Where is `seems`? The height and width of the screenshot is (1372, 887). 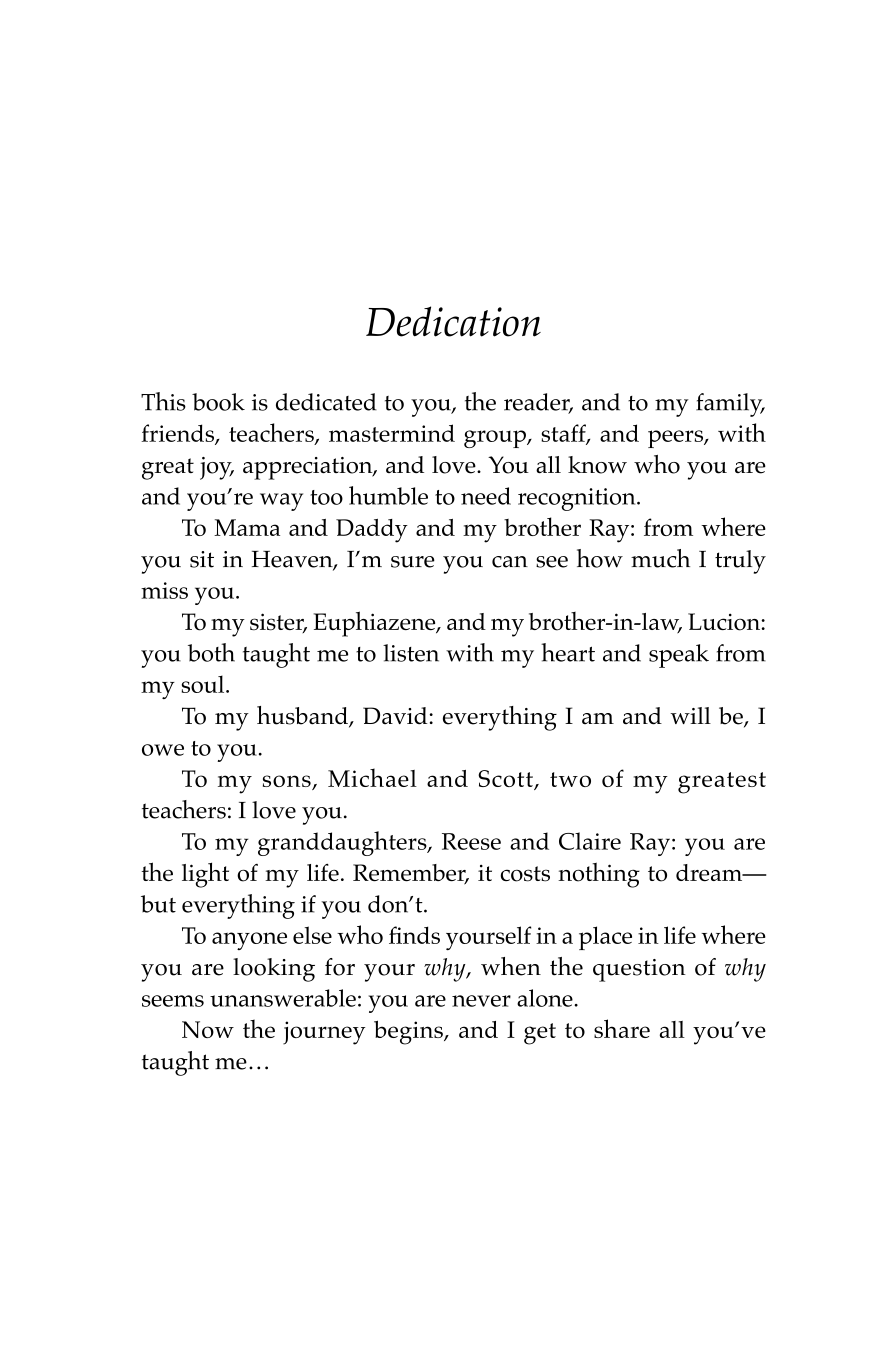
seems is located at coordinates (173, 1001).
